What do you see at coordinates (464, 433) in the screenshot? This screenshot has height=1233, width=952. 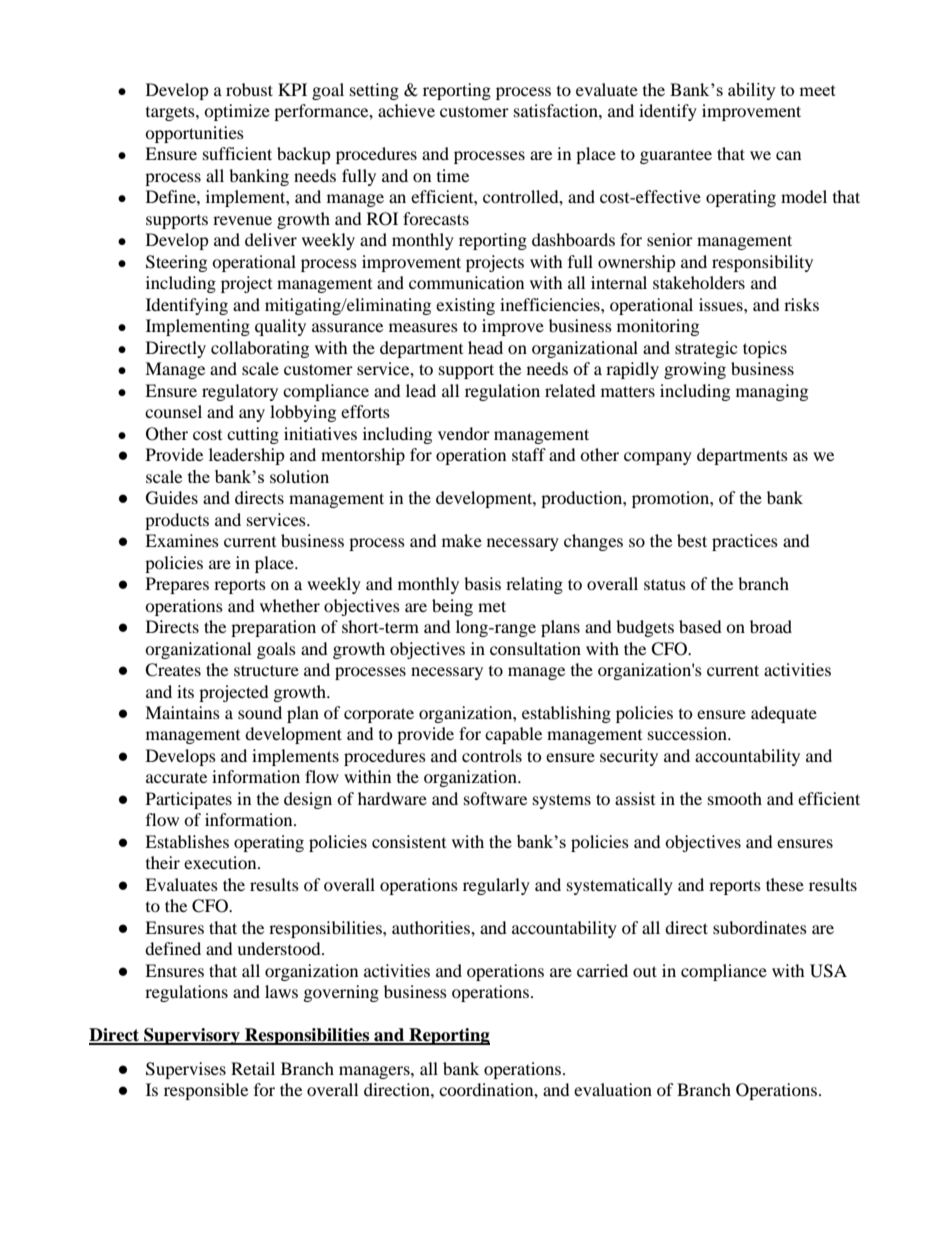 I see `vendor` at bounding box center [464, 433].
